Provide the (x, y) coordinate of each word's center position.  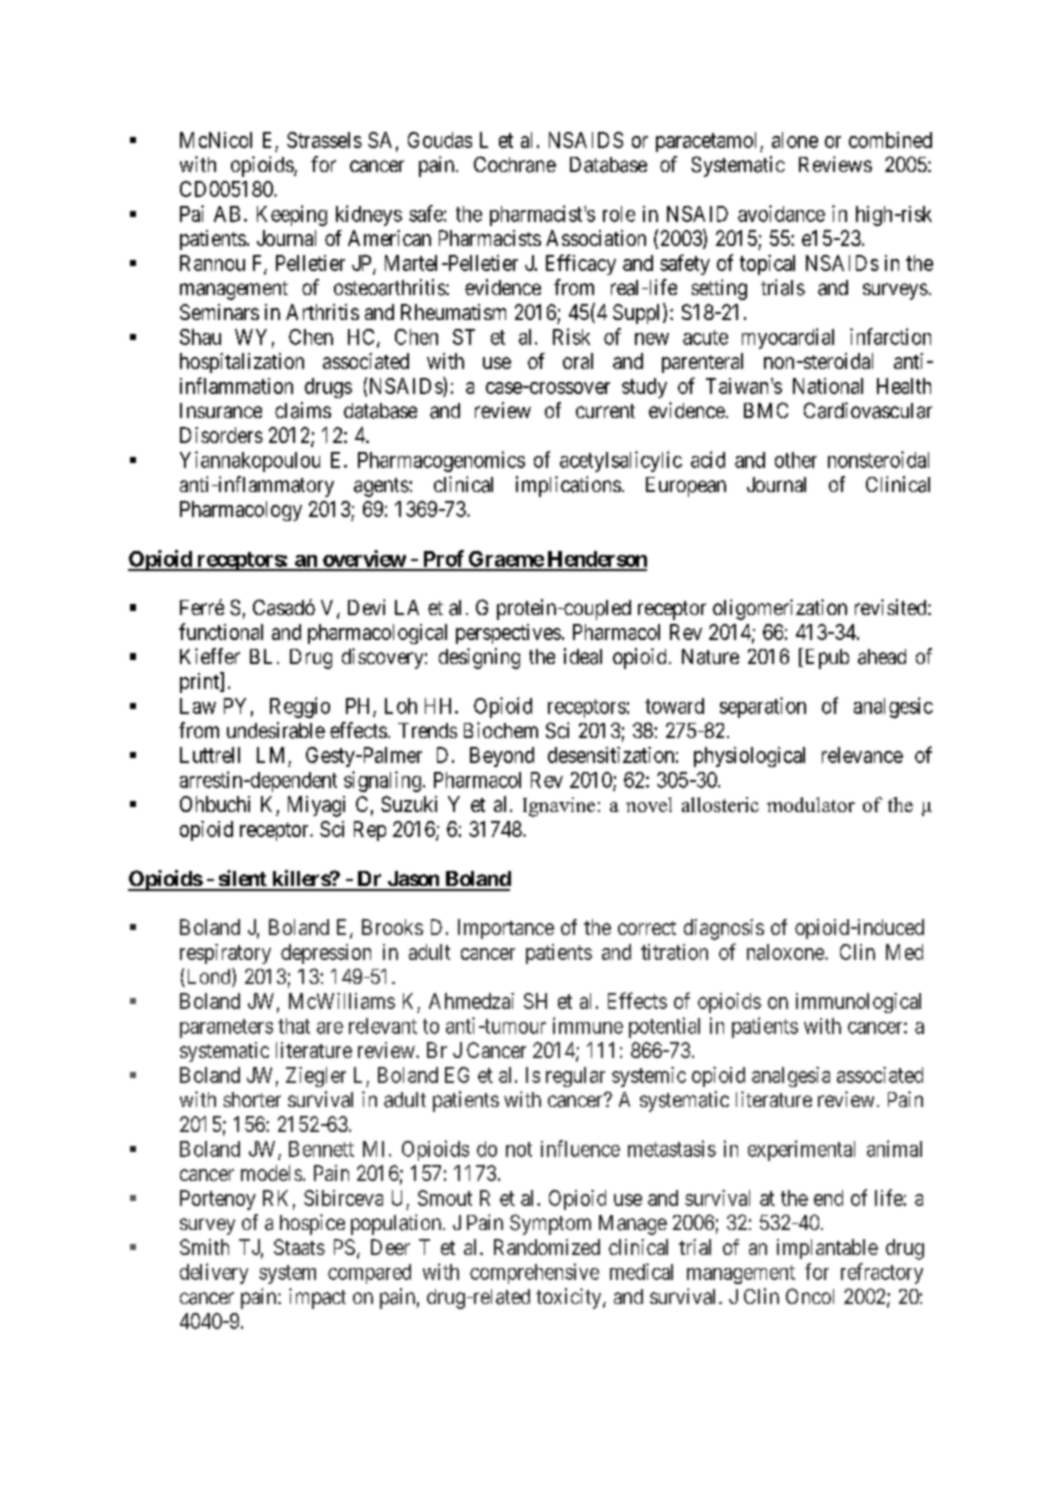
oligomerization (780, 609)
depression (326, 954)
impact (317, 1298)
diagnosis (724, 929)
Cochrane (515, 164)
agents (382, 487)
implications (568, 486)
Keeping (292, 215)
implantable (827, 1249)
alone (795, 140)
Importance (506, 929)
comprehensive (534, 1273)
